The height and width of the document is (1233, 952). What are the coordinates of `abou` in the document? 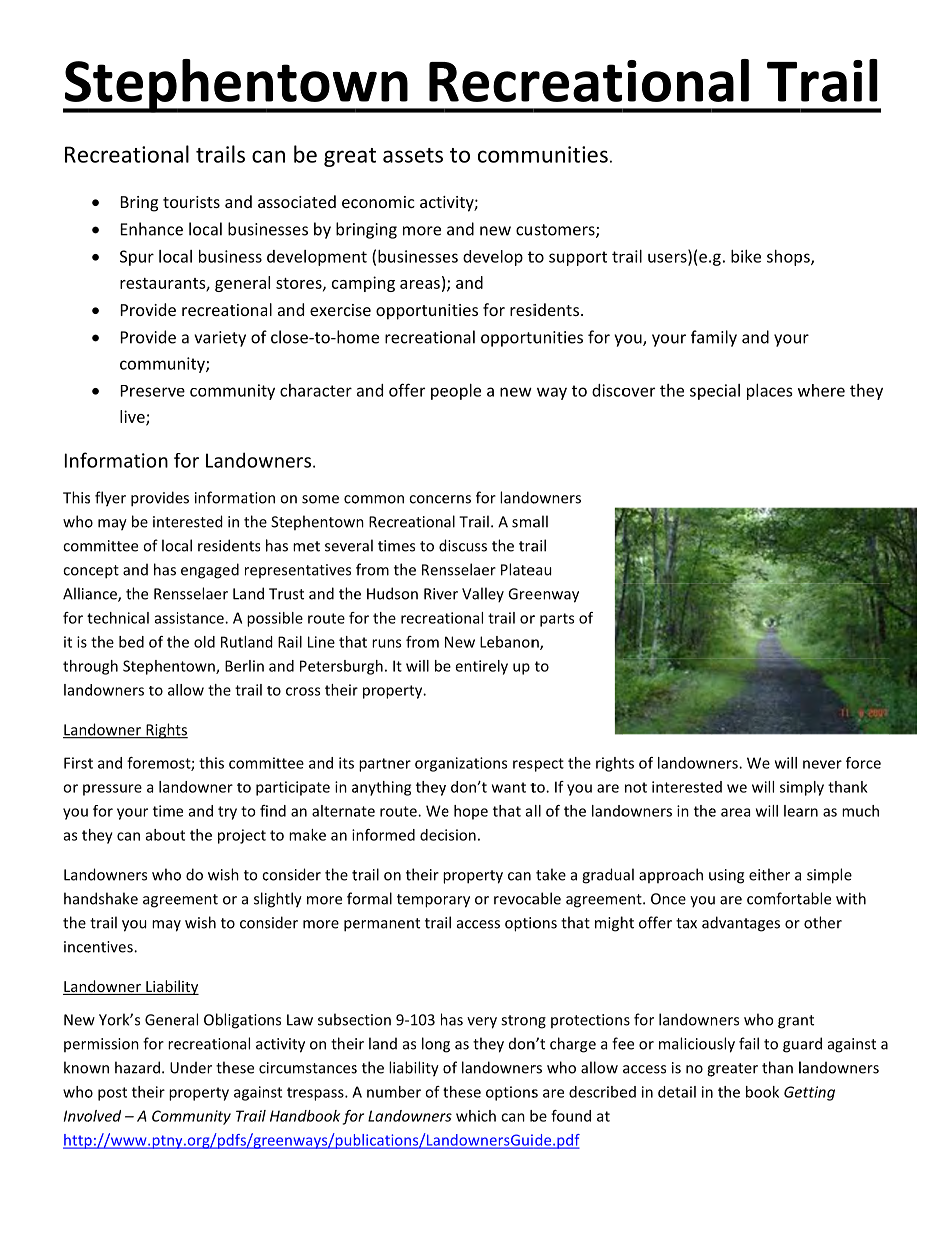 It's located at (163, 835).
